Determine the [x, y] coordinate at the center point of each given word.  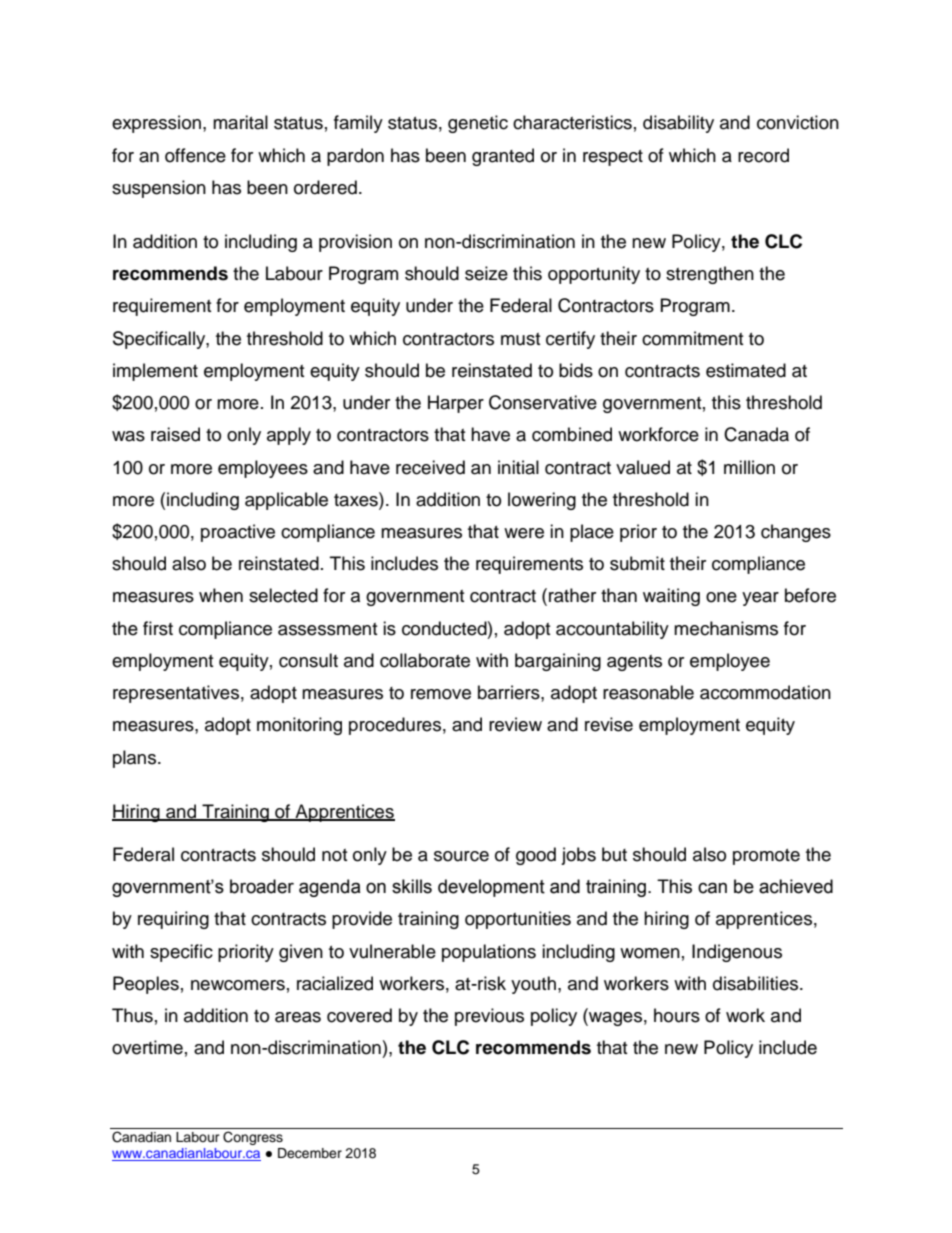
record [763, 155]
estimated [746, 370]
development [491, 888]
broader [262, 886]
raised [175, 434]
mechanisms [726, 628]
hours [677, 1015]
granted [503, 157]
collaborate [425, 660]
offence [195, 155]
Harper [456, 404]
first [158, 628]
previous [489, 1017]
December [310, 1153]
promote [766, 857]
